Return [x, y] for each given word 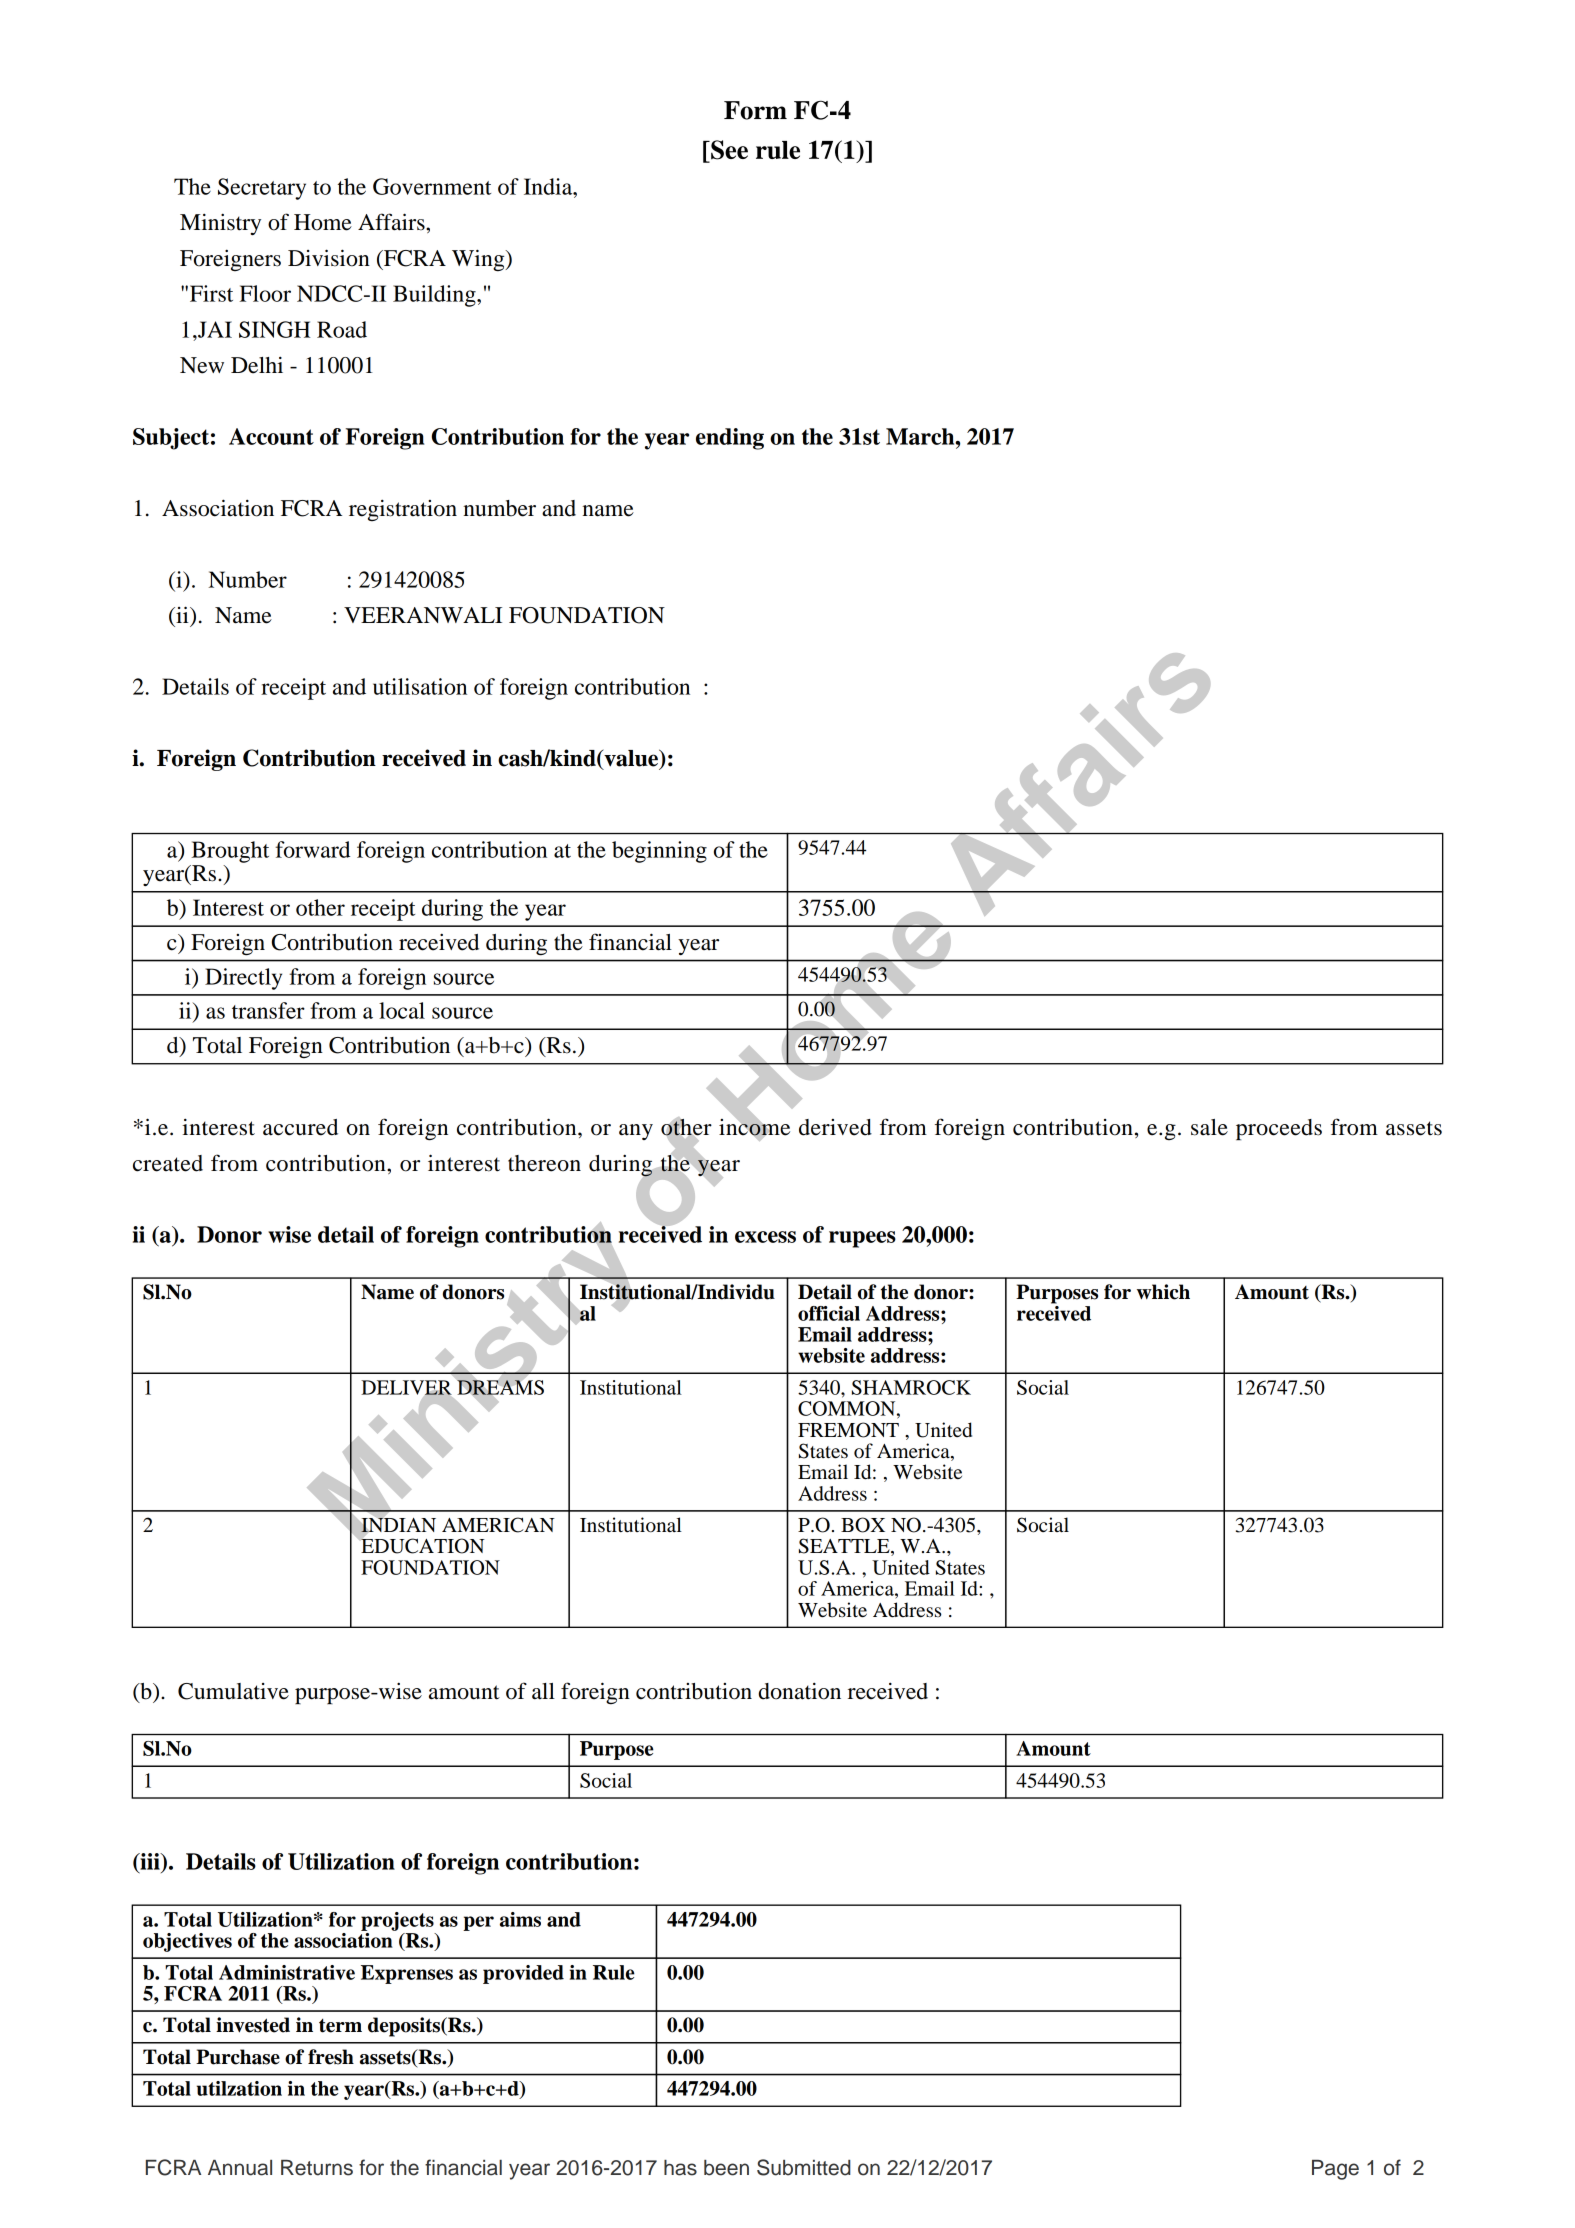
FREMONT [848, 1430]
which [1163, 1292]
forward [312, 849]
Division [329, 258]
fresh [331, 2057]
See [728, 151]
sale [1209, 1127]
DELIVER [406, 1388]
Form [755, 110]
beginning [659, 852]
